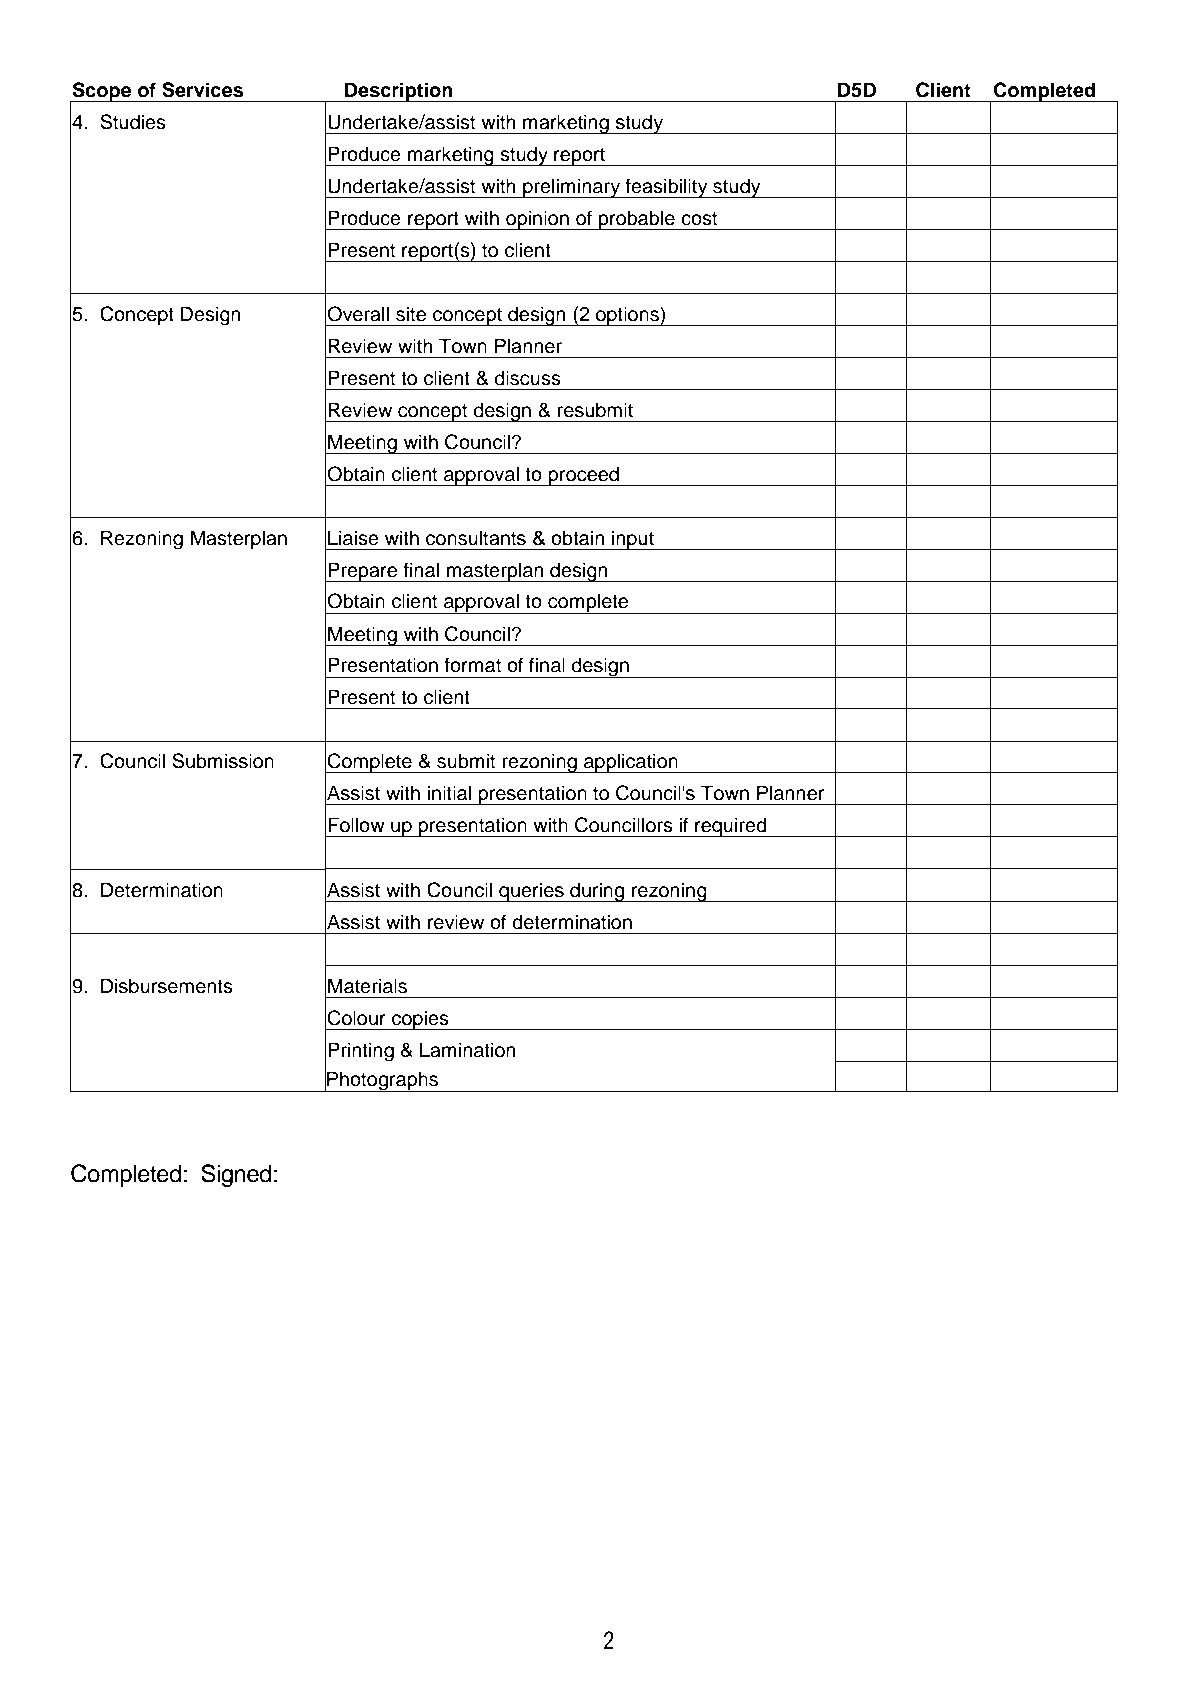 The width and height of the page is (1189, 1682). I want to click on Studies, so click(133, 122).
